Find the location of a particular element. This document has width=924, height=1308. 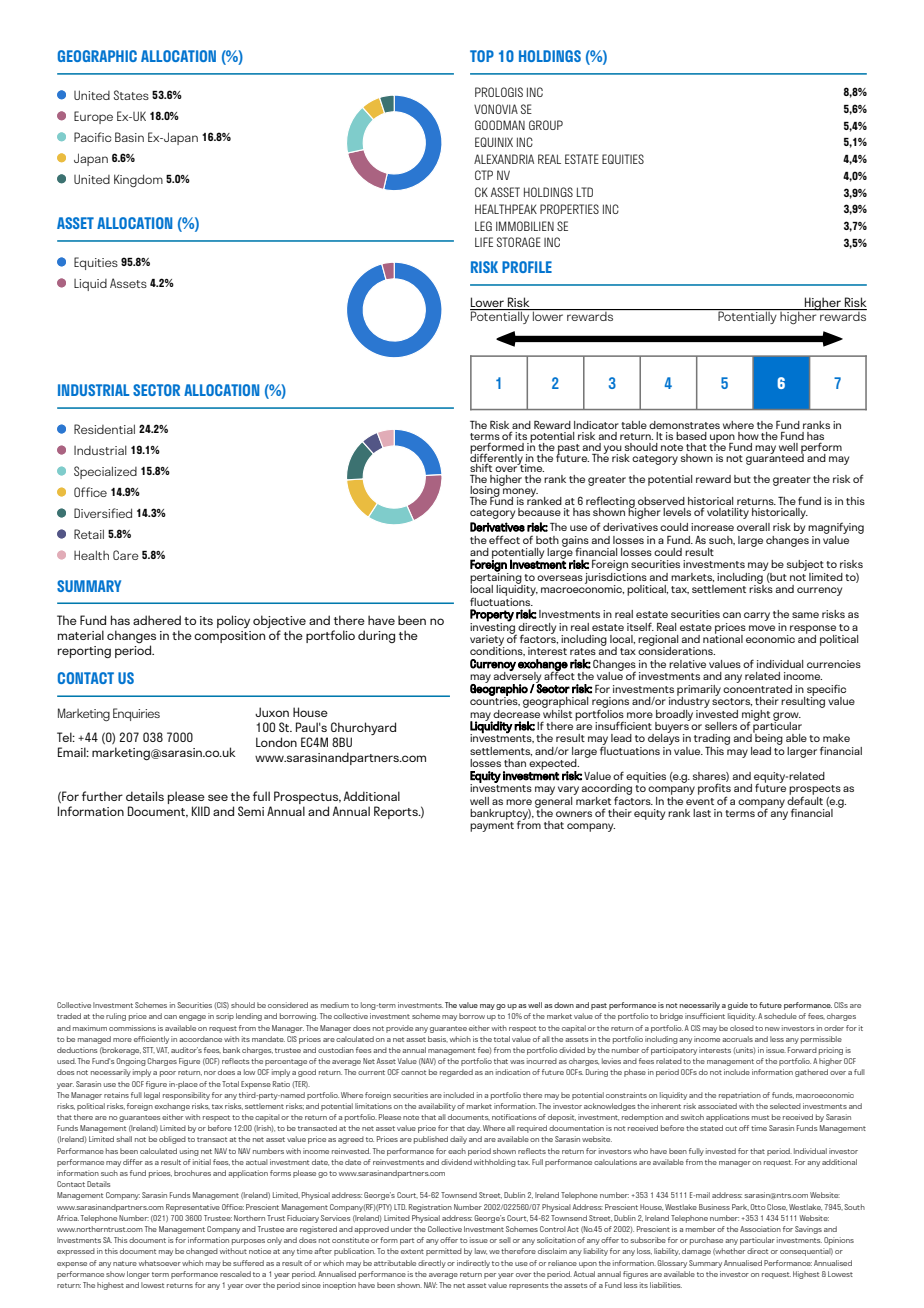

basis is located at coordinates (438, 1039).
